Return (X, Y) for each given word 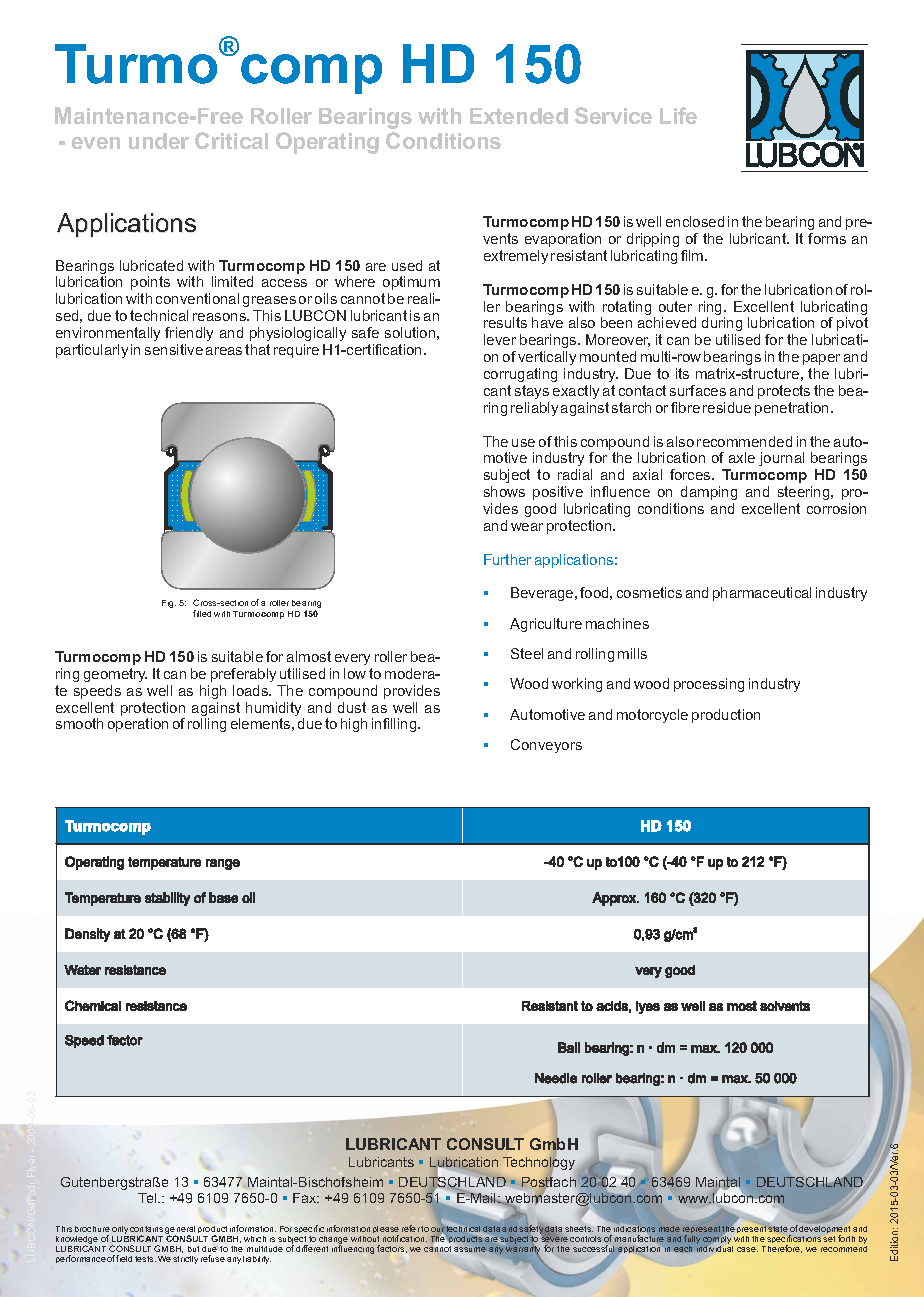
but (193, 1249)
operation (138, 725)
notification (405, 1238)
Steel (527, 653)
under (159, 141)
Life (678, 115)
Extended (519, 116)
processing (709, 685)
